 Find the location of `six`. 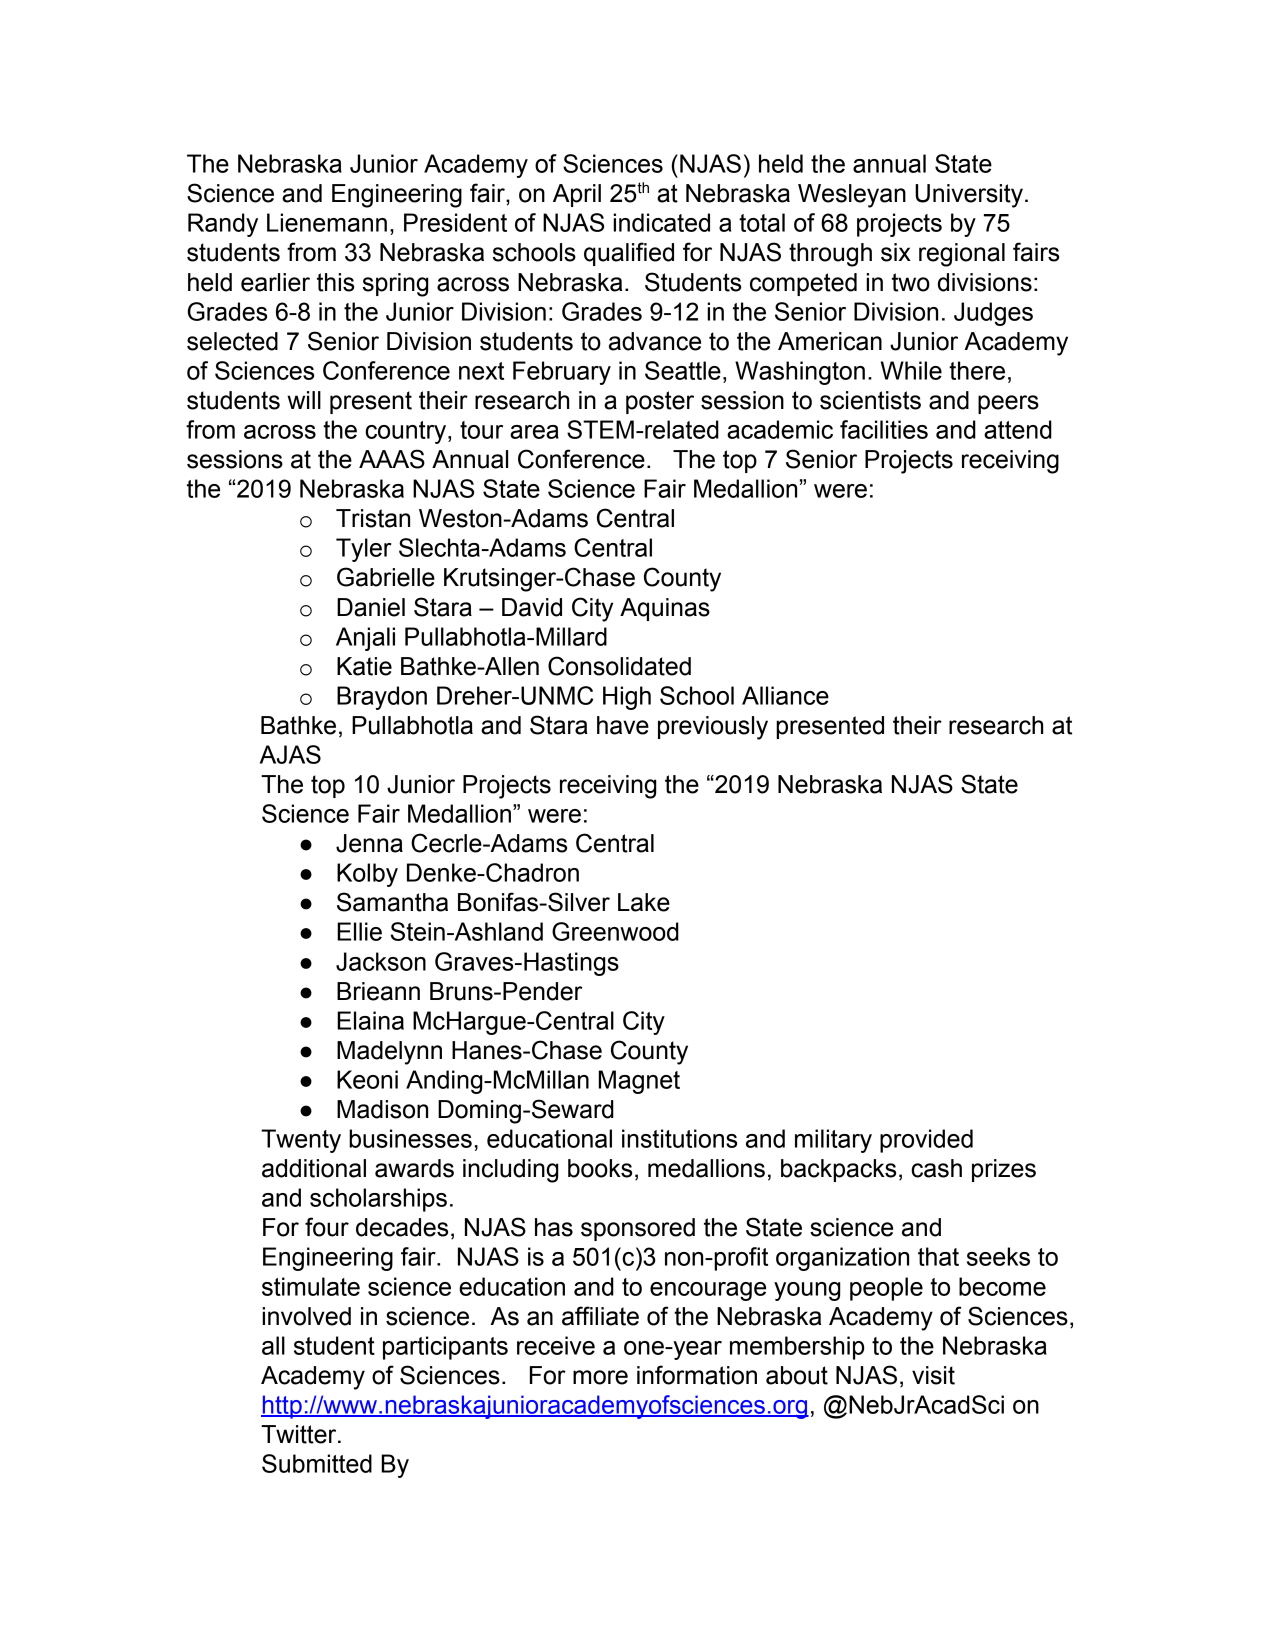

six is located at coordinates (896, 252).
